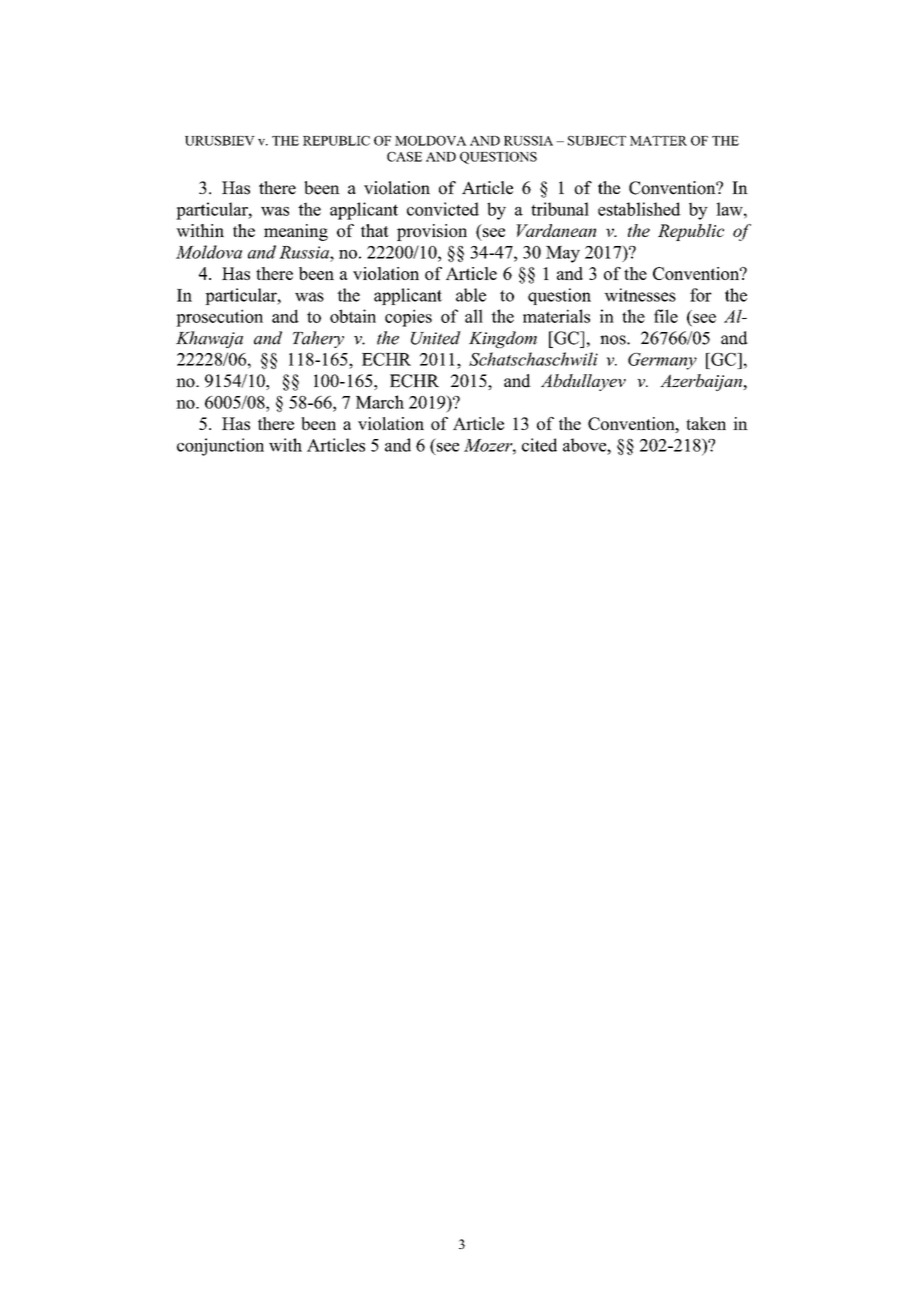  I want to click on CASE, so click(404, 157).
